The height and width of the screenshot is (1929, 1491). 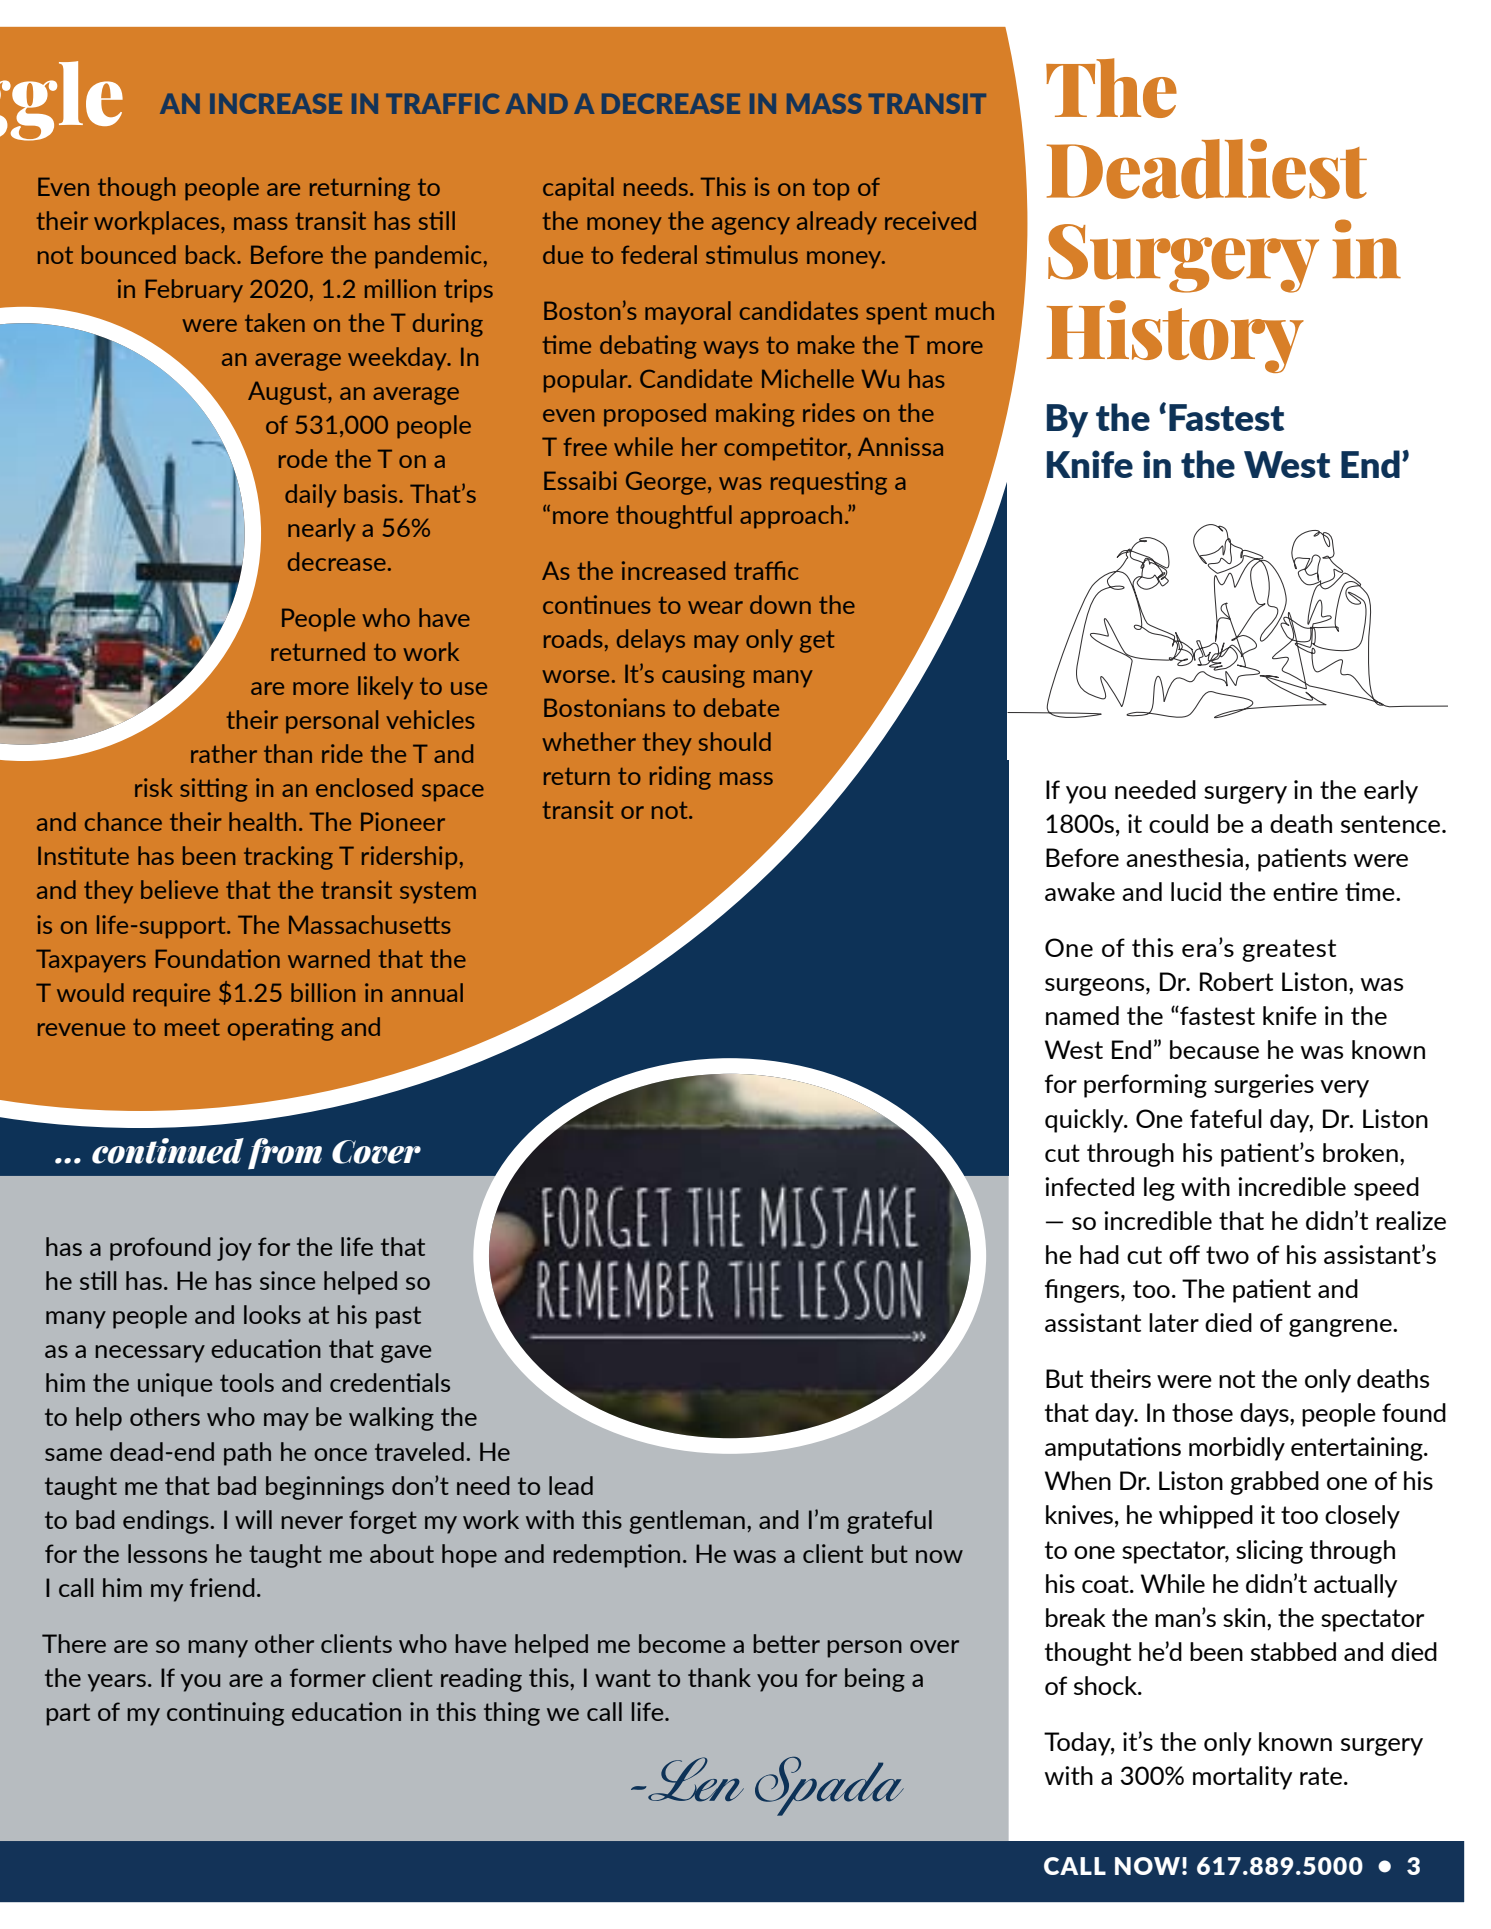 What do you see at coordinates (751, 226) in the screenshot?
I see `agency` at bounding box center [751, 226].
